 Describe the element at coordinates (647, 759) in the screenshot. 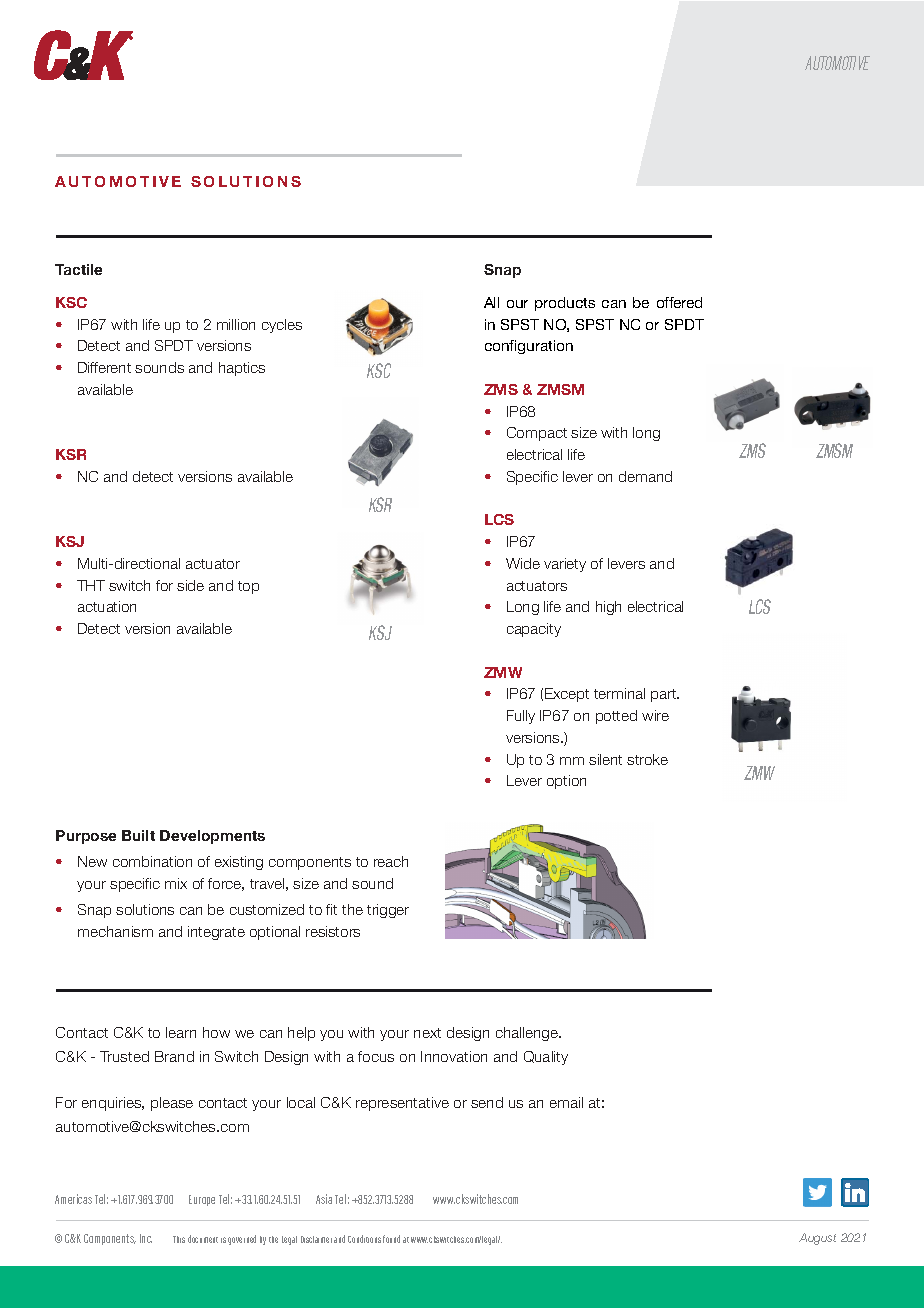

I see `stroke` at that location.
